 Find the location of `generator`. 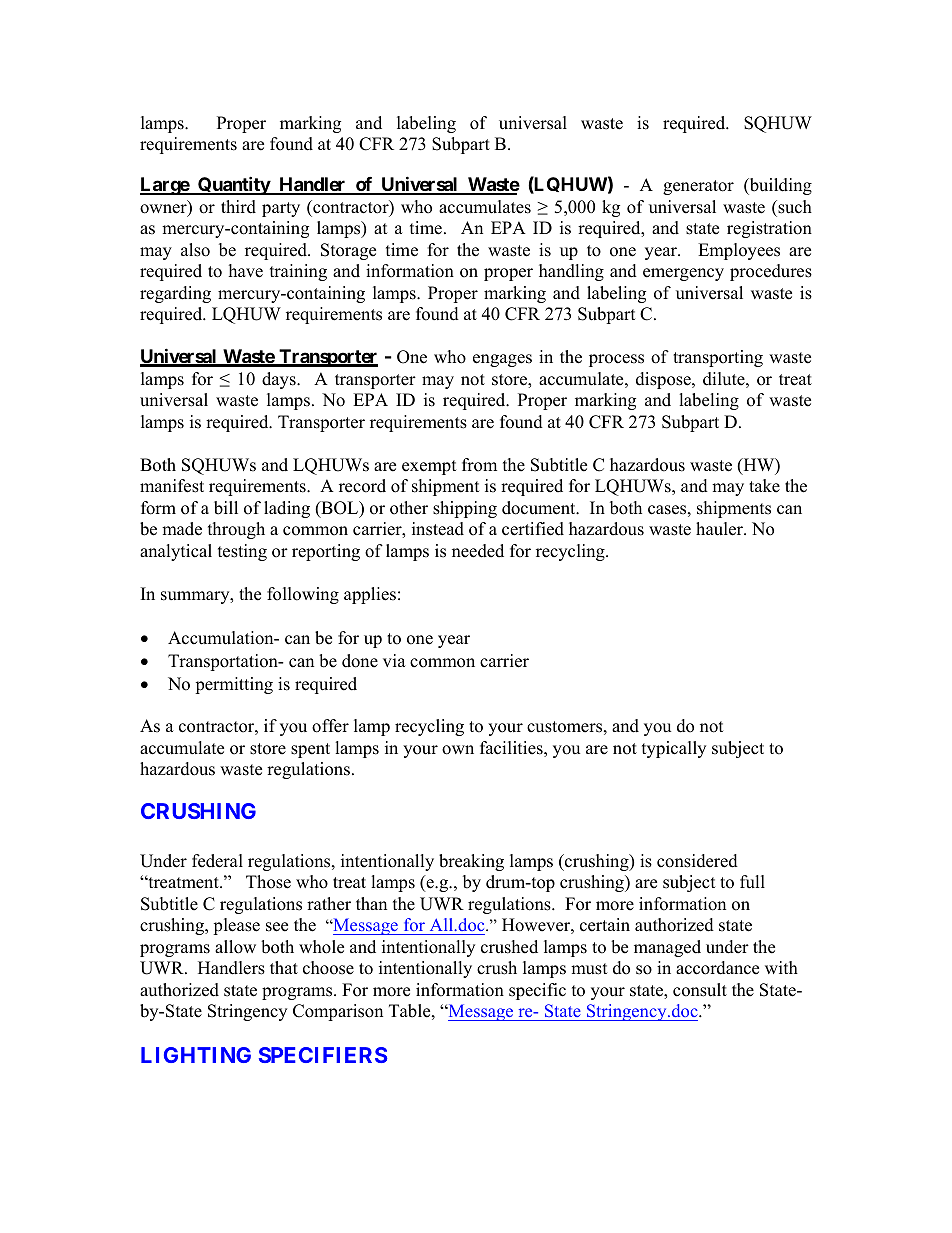

generator is located at coordinates (698, 187).
